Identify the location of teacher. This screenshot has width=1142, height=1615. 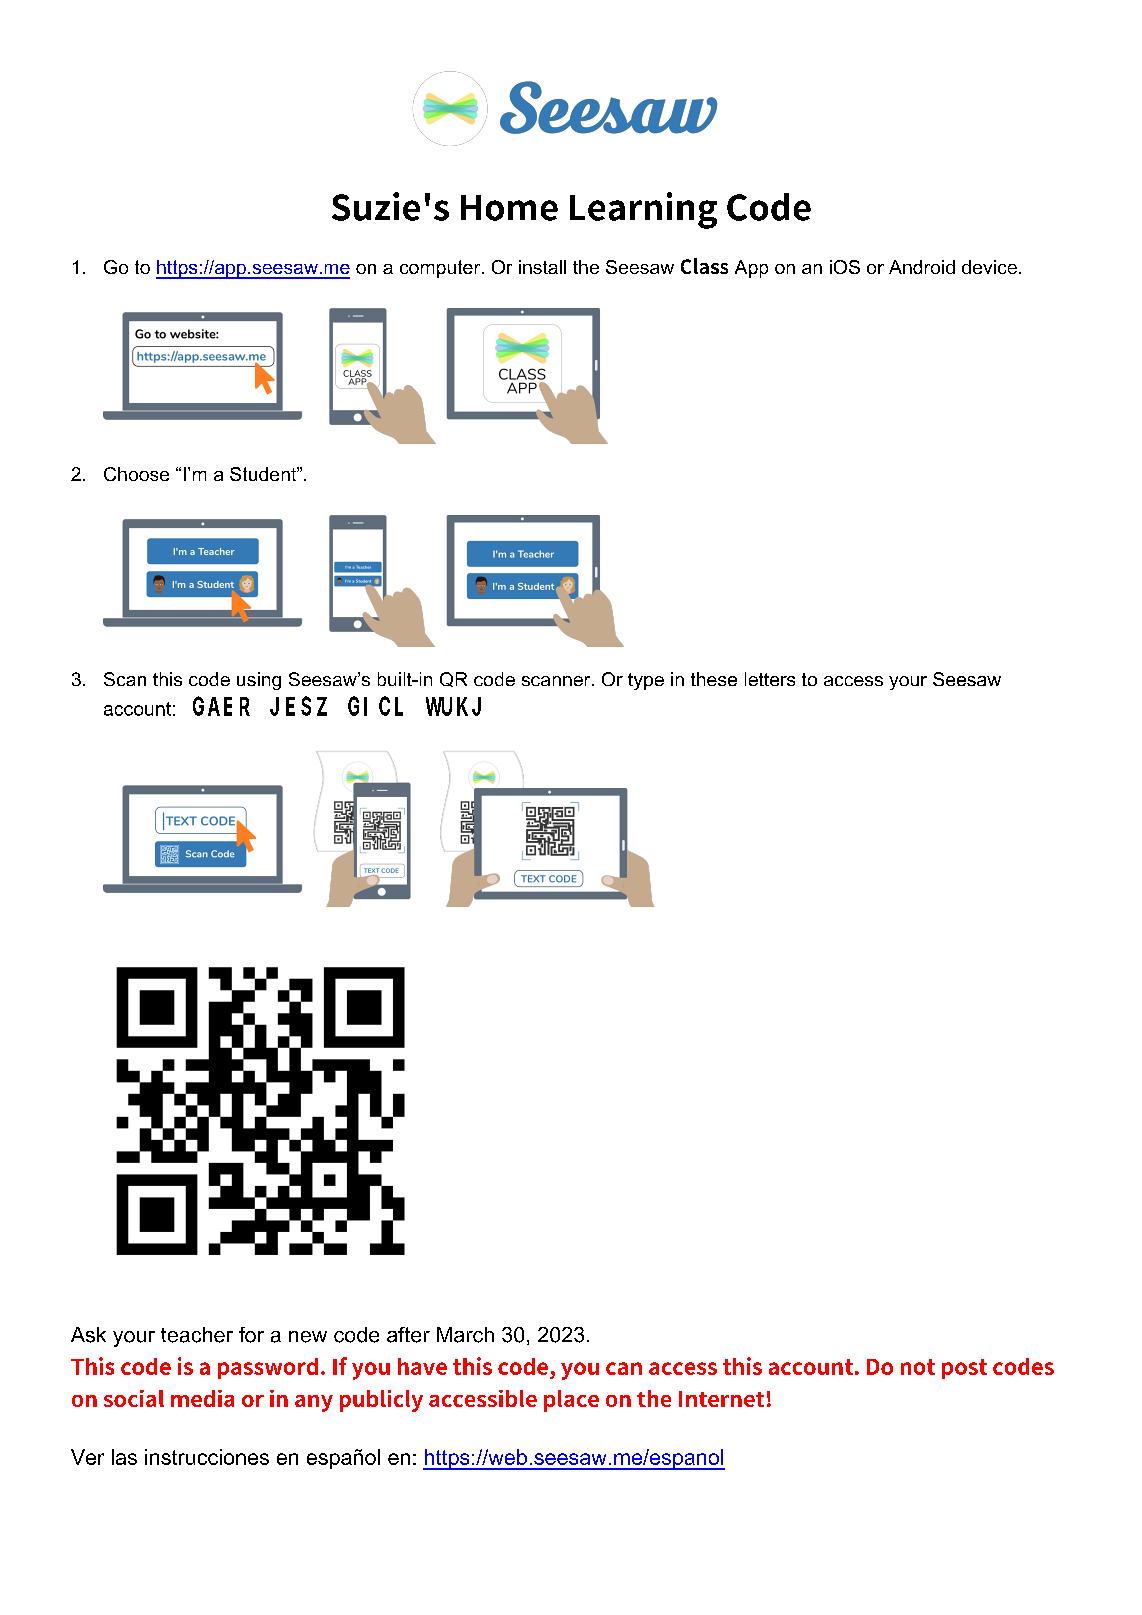
(197, 1335).
